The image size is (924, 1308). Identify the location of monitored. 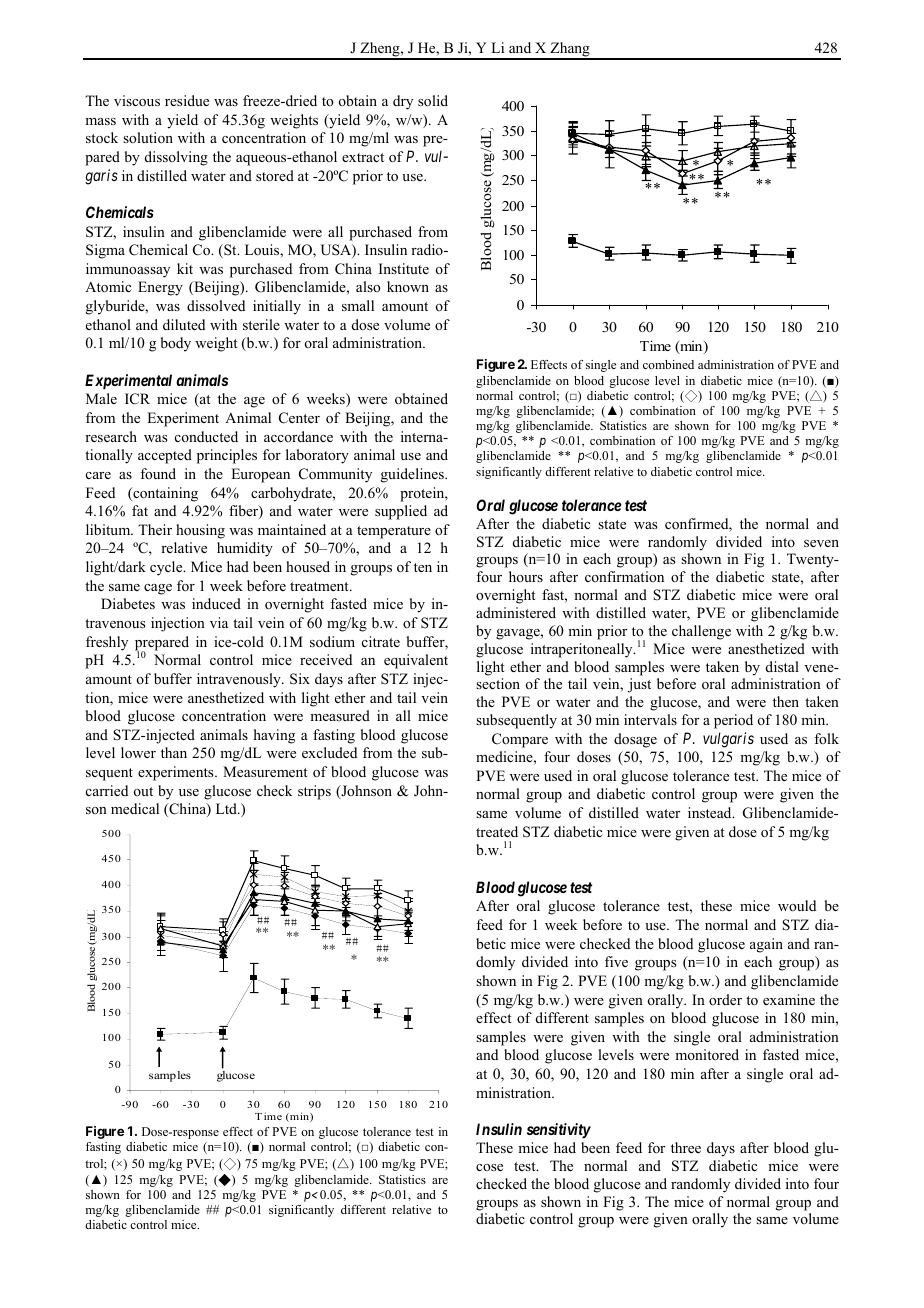
(707, 1054).
